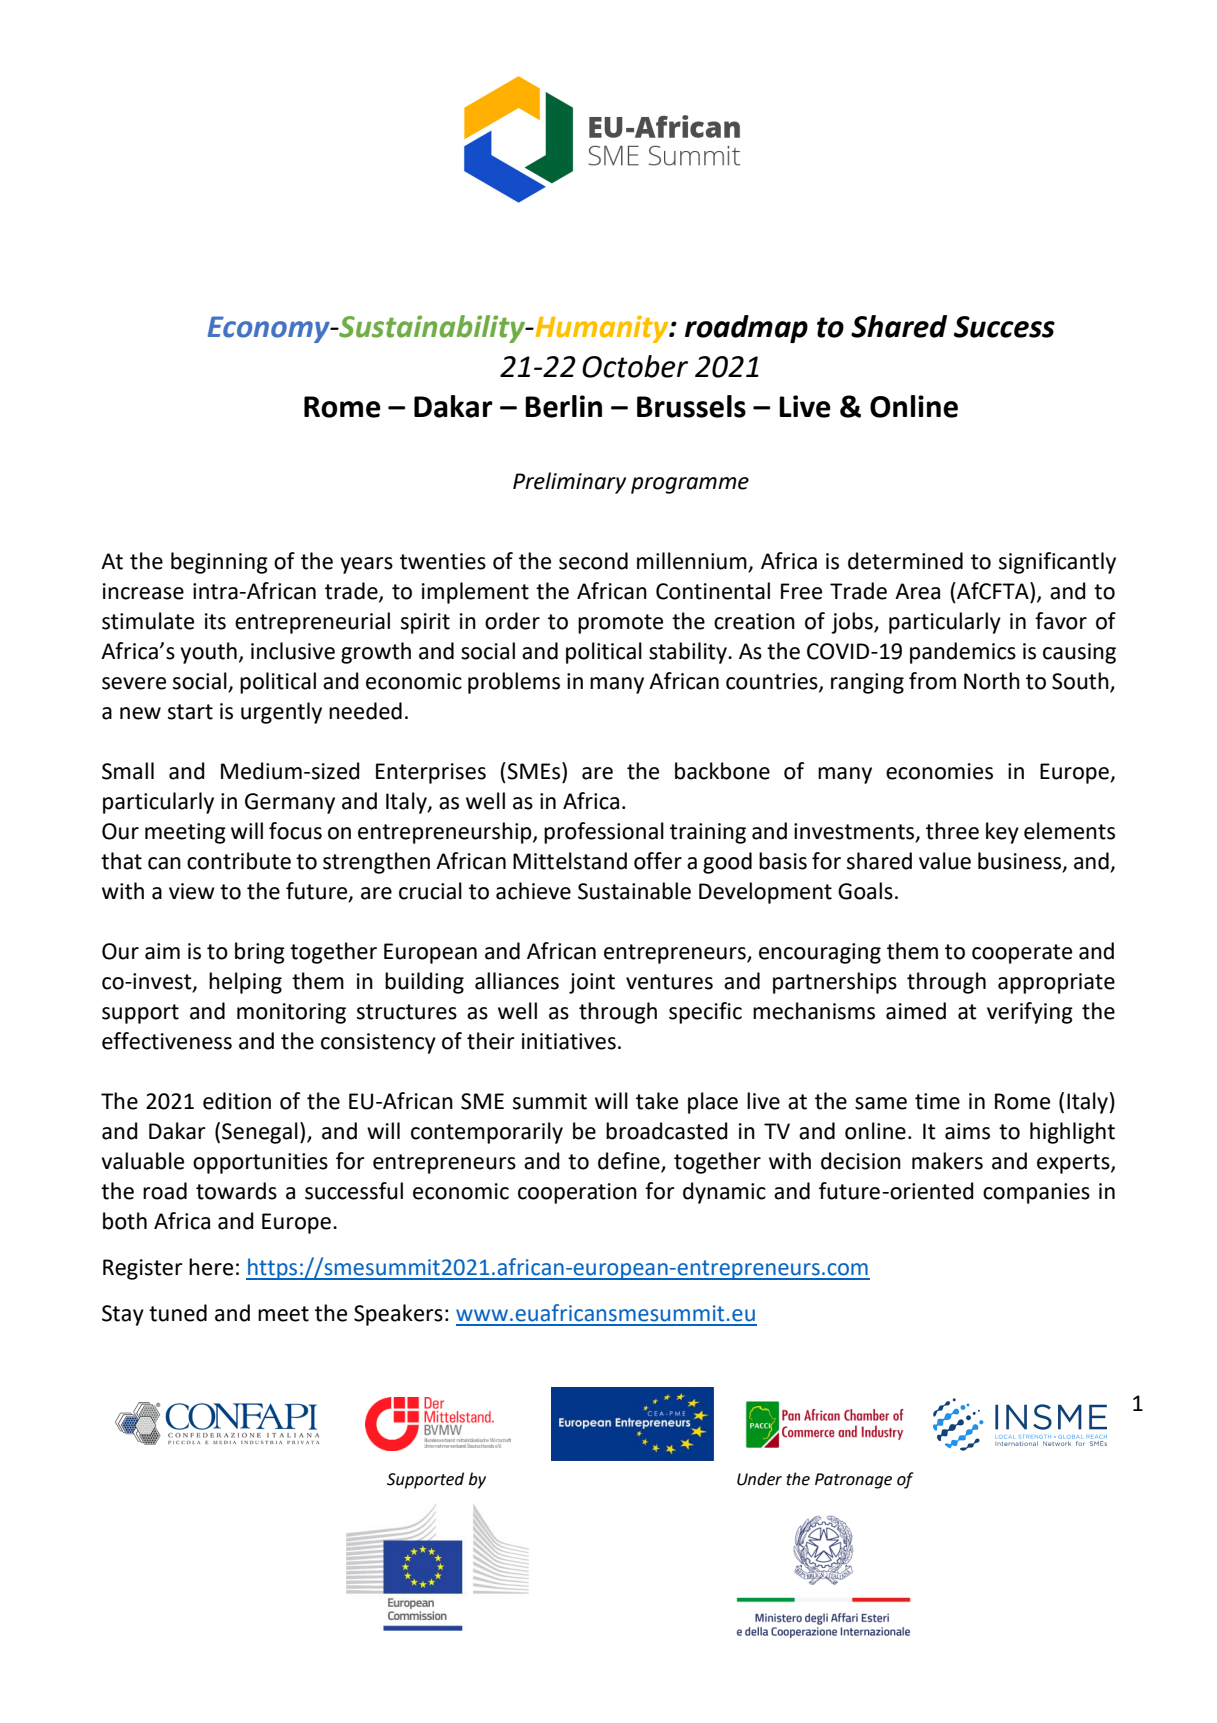 The width and height of the screenshot is (1217, 1723). What do you see at coordinates (190, 712) in the screenshot?
I see `start` at bounding box center [190, 712].
